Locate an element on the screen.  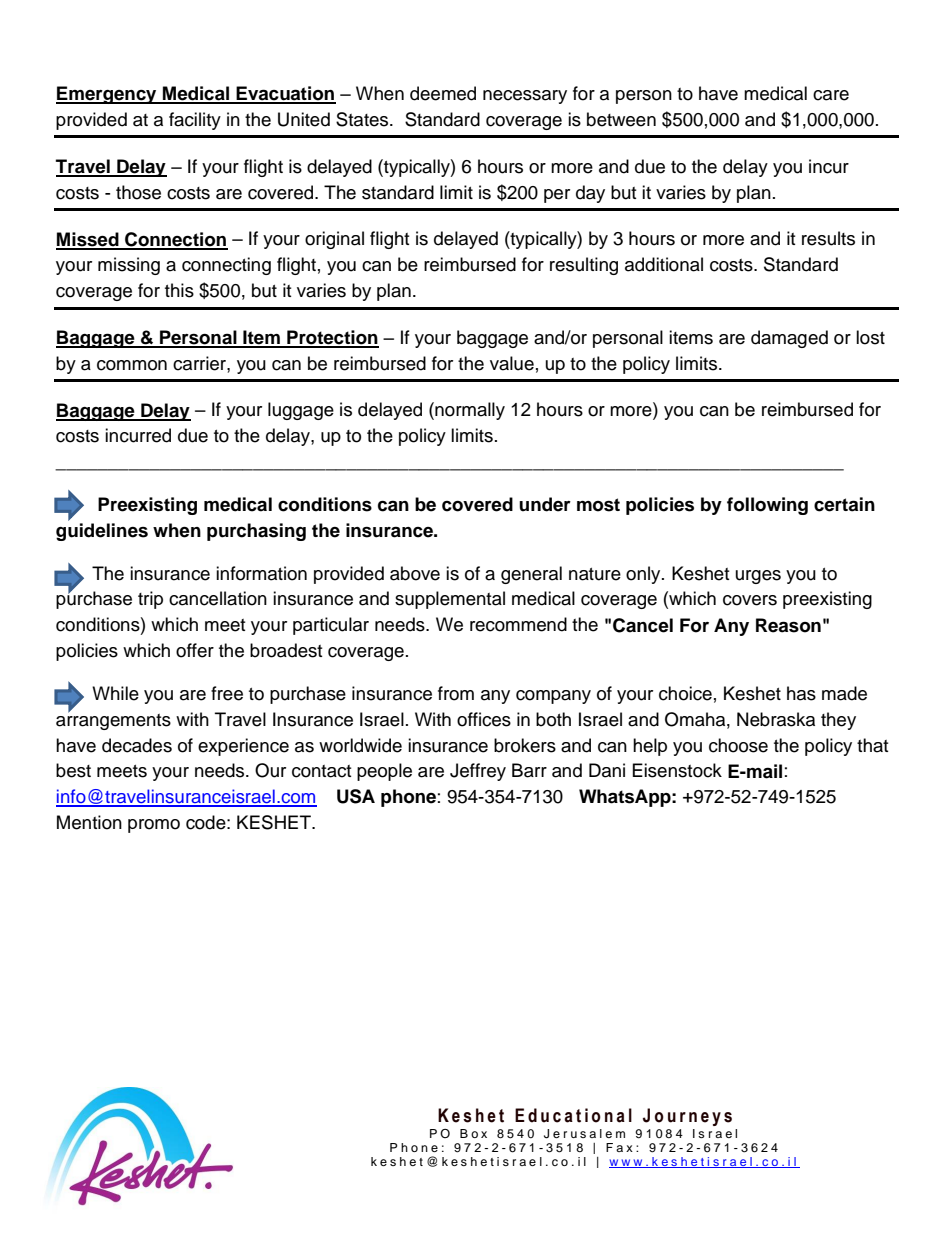
above is located at coordinates (415, 573).
